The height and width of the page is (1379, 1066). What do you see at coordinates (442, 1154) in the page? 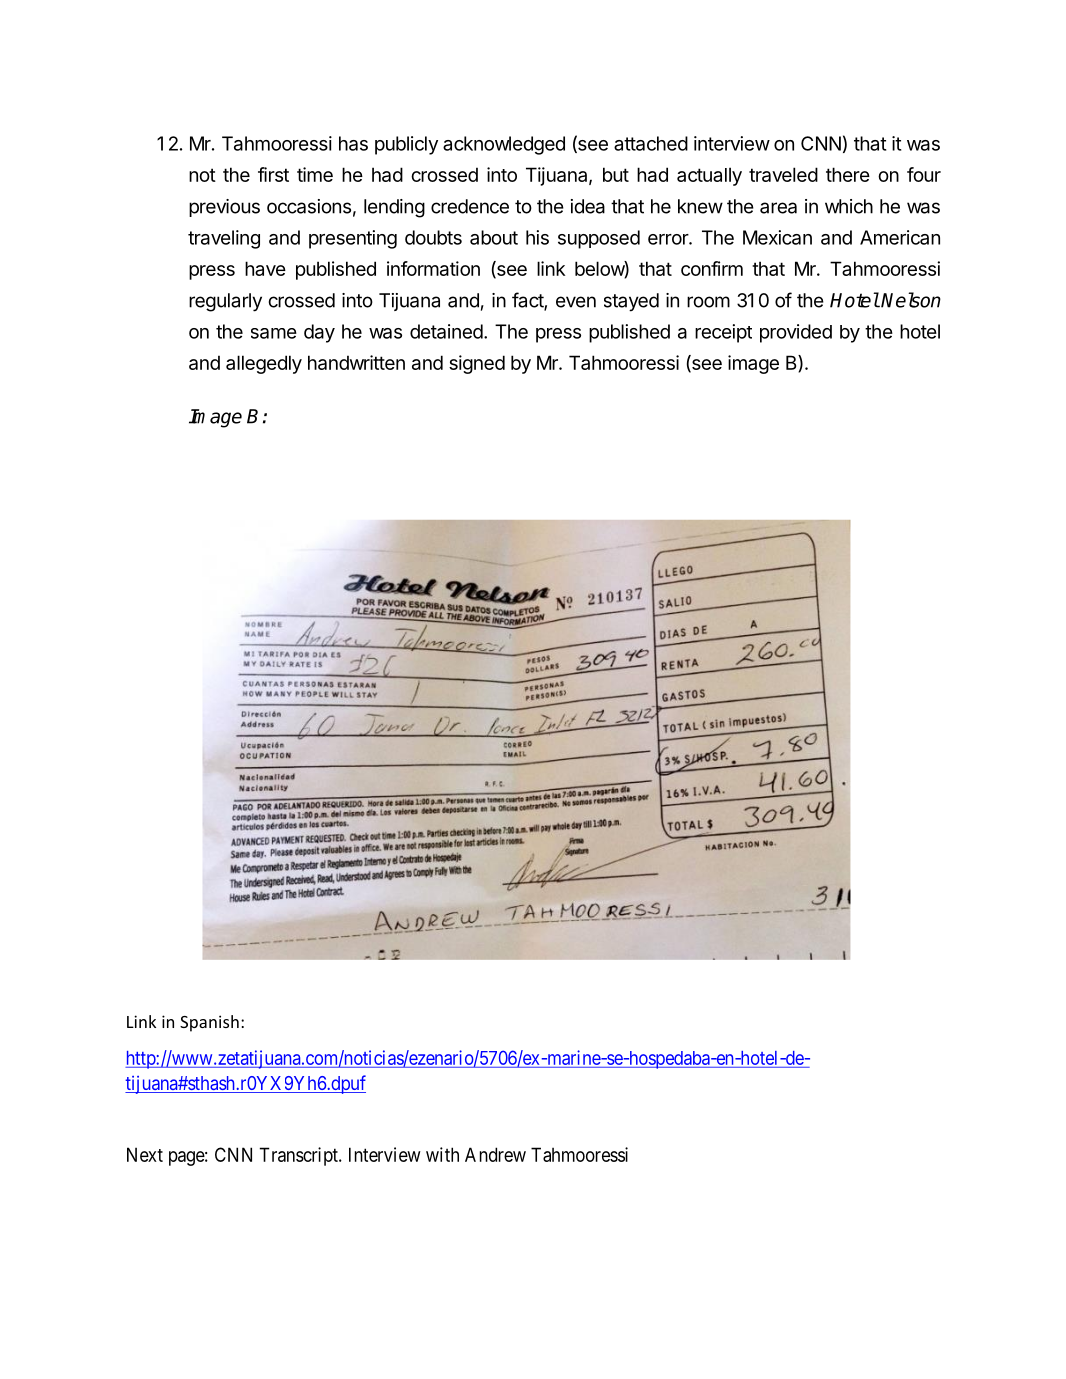
I see `with` at bounding box center [442, 1154].
